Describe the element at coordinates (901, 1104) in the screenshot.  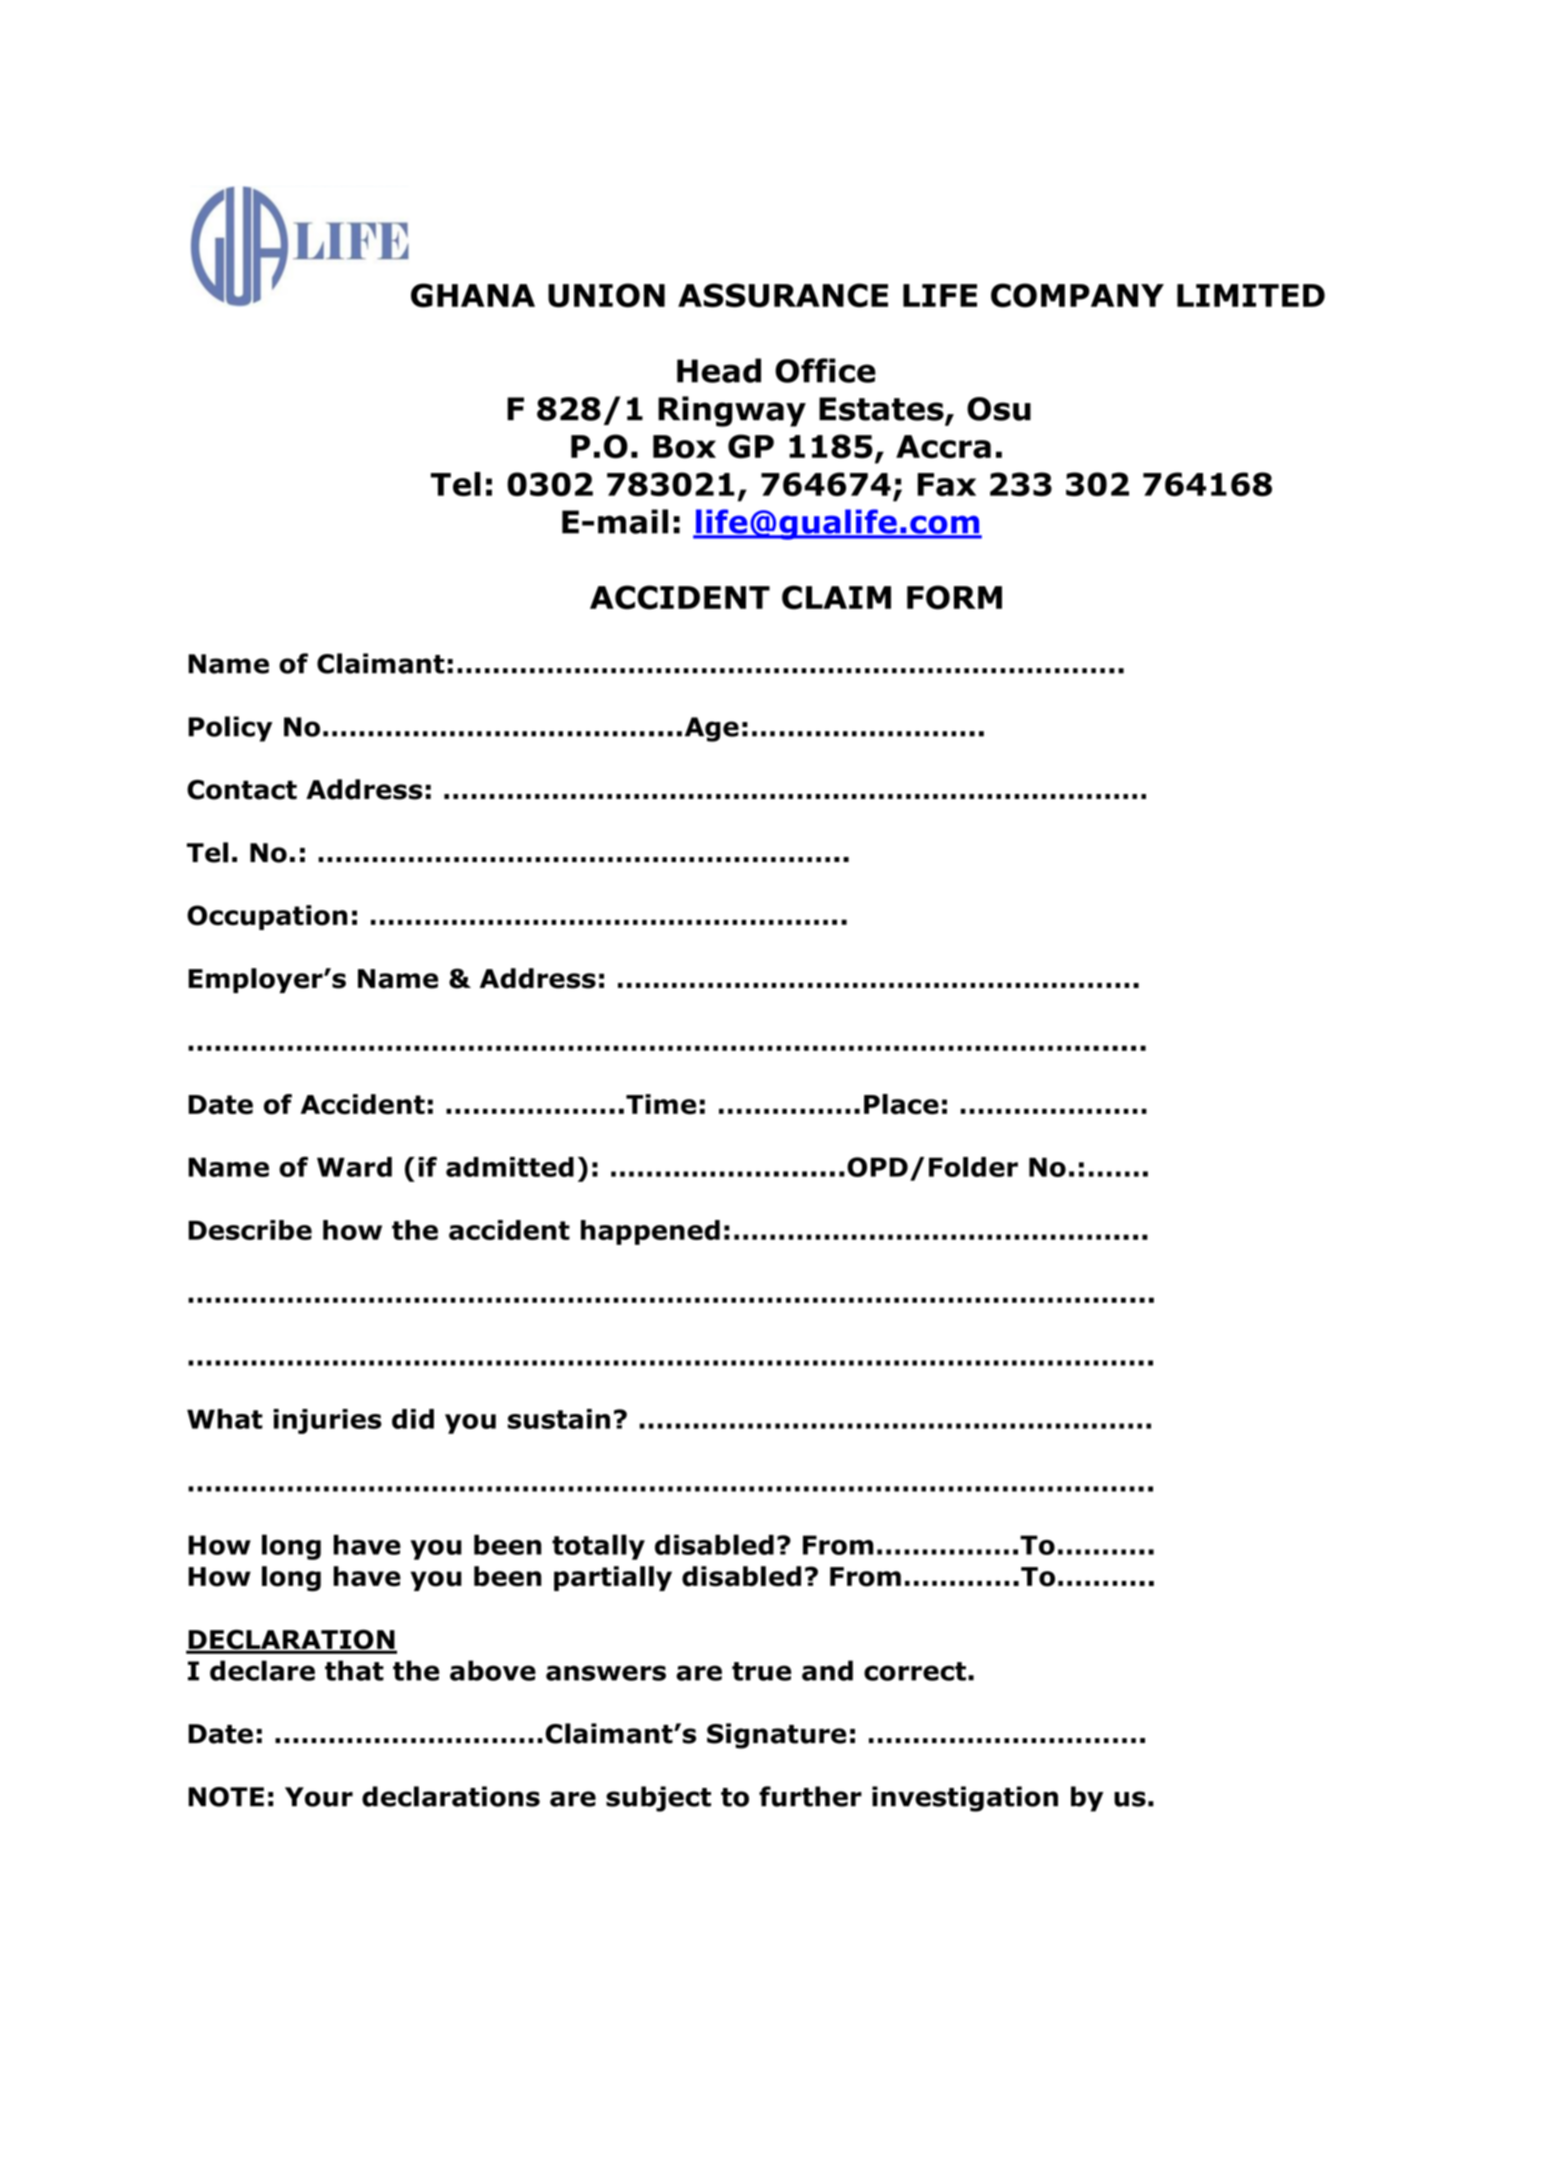
I see `Place` at that location.
